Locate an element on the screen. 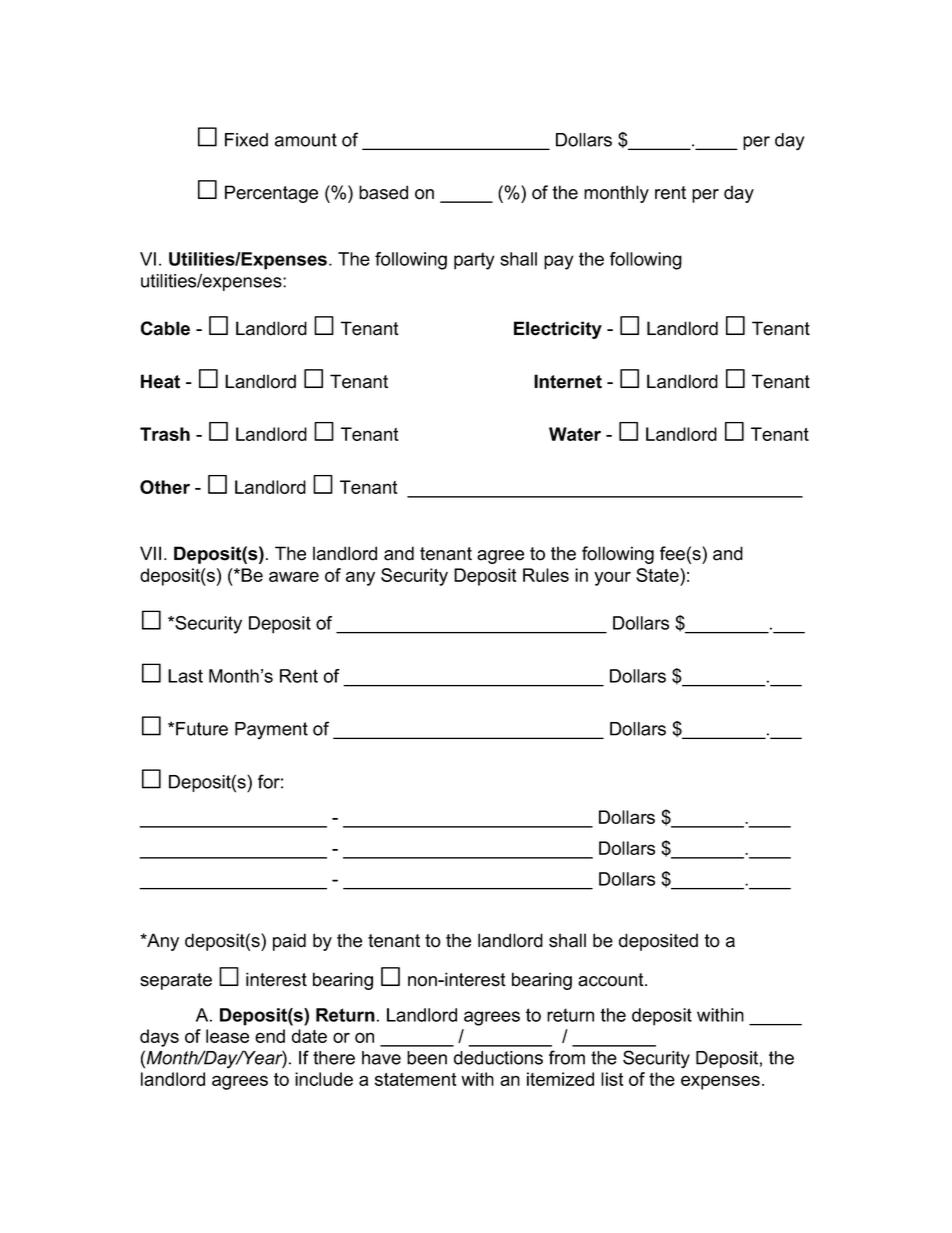 This screenshot has height=1233, width=952. party is located at coordinates (474, 261).
